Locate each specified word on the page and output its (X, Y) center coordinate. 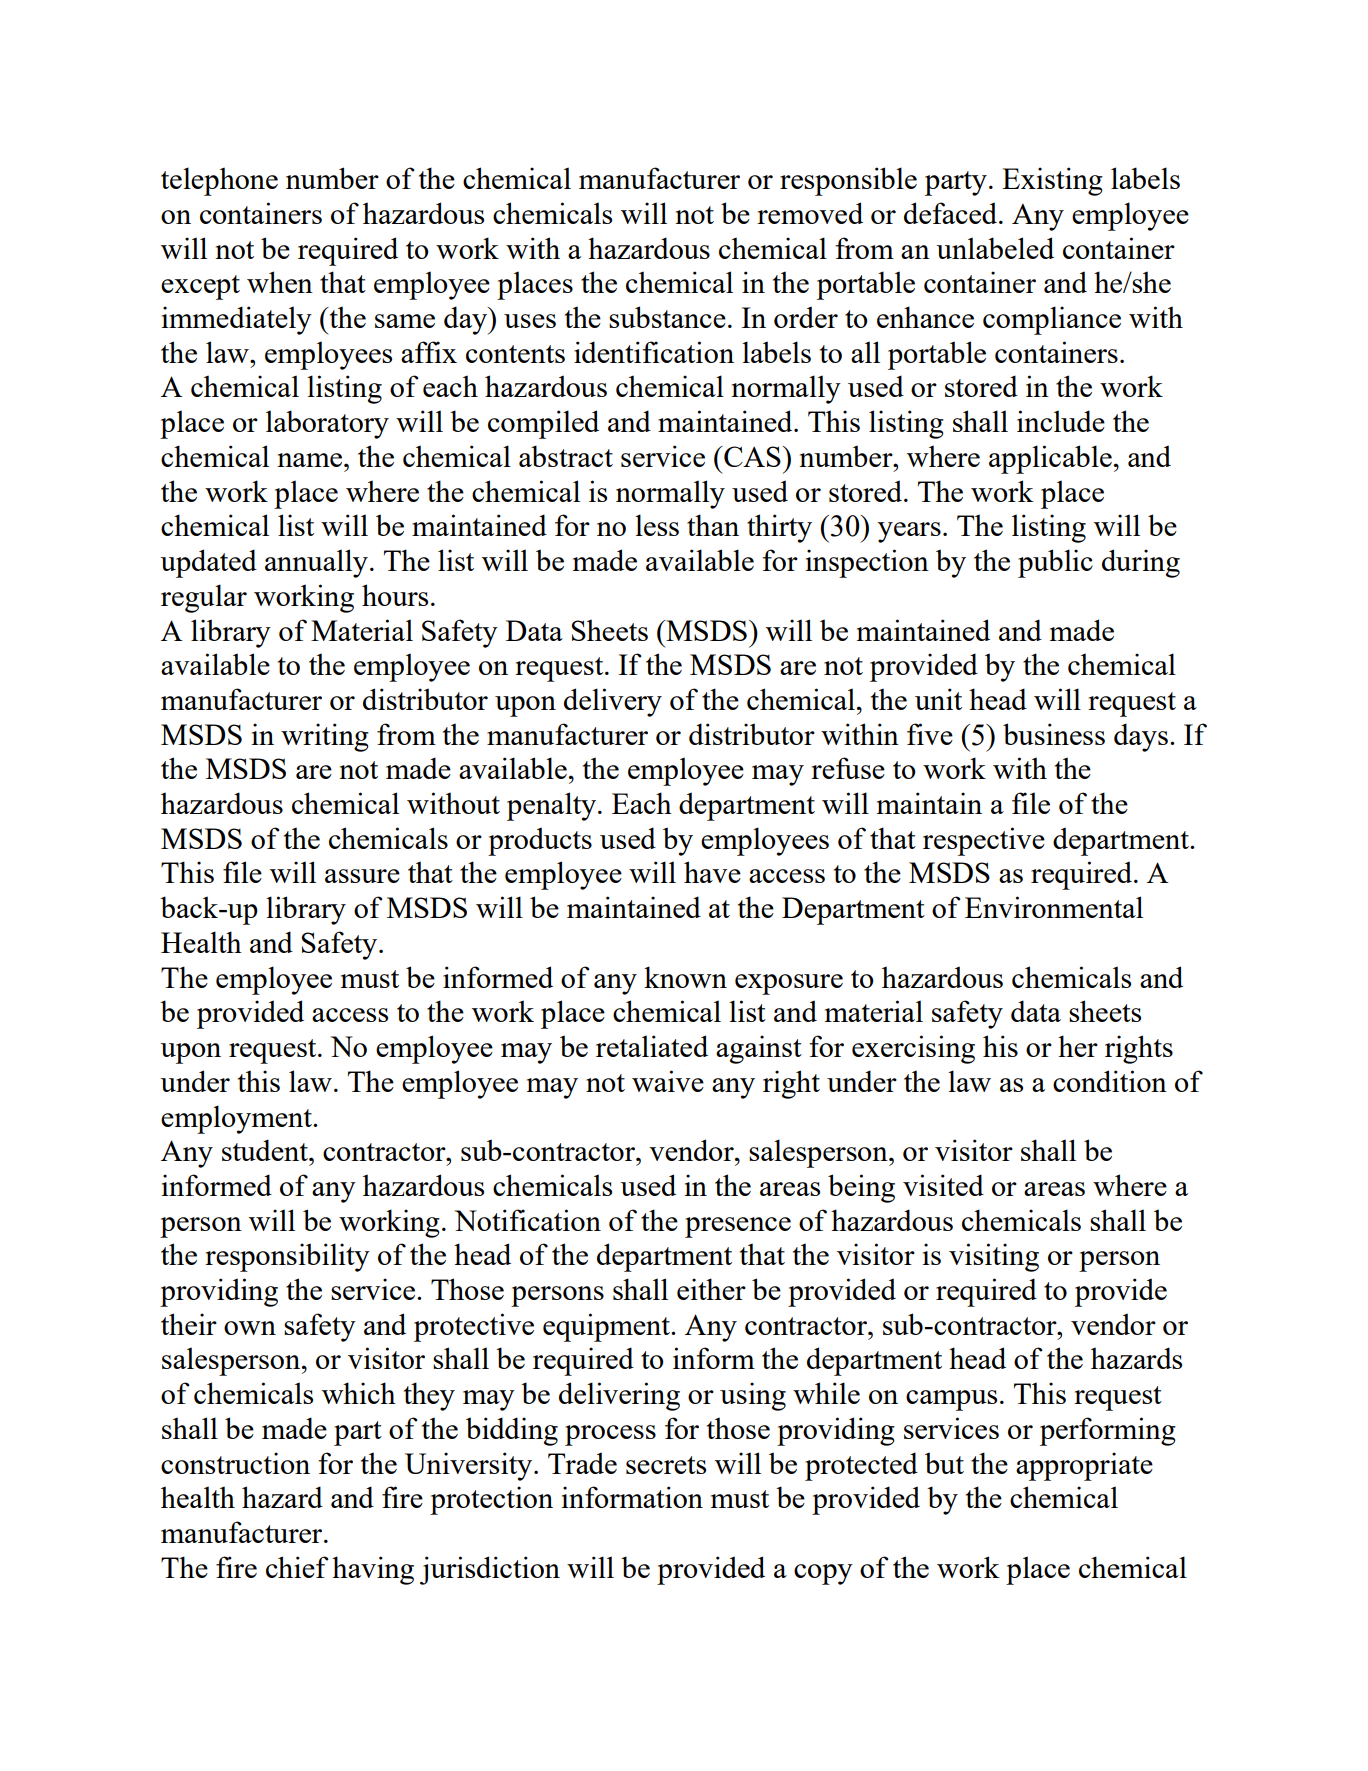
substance (667, 317)
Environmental (1054, 907)
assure (362, 876)
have (712, 872)
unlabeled (995, 248)
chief (297, 1567)
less (657, 525)
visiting (994, 1257)
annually (316, 563)
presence (738, 1227)
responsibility (287, 1257)
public (1055, 563)
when (280, 282)
